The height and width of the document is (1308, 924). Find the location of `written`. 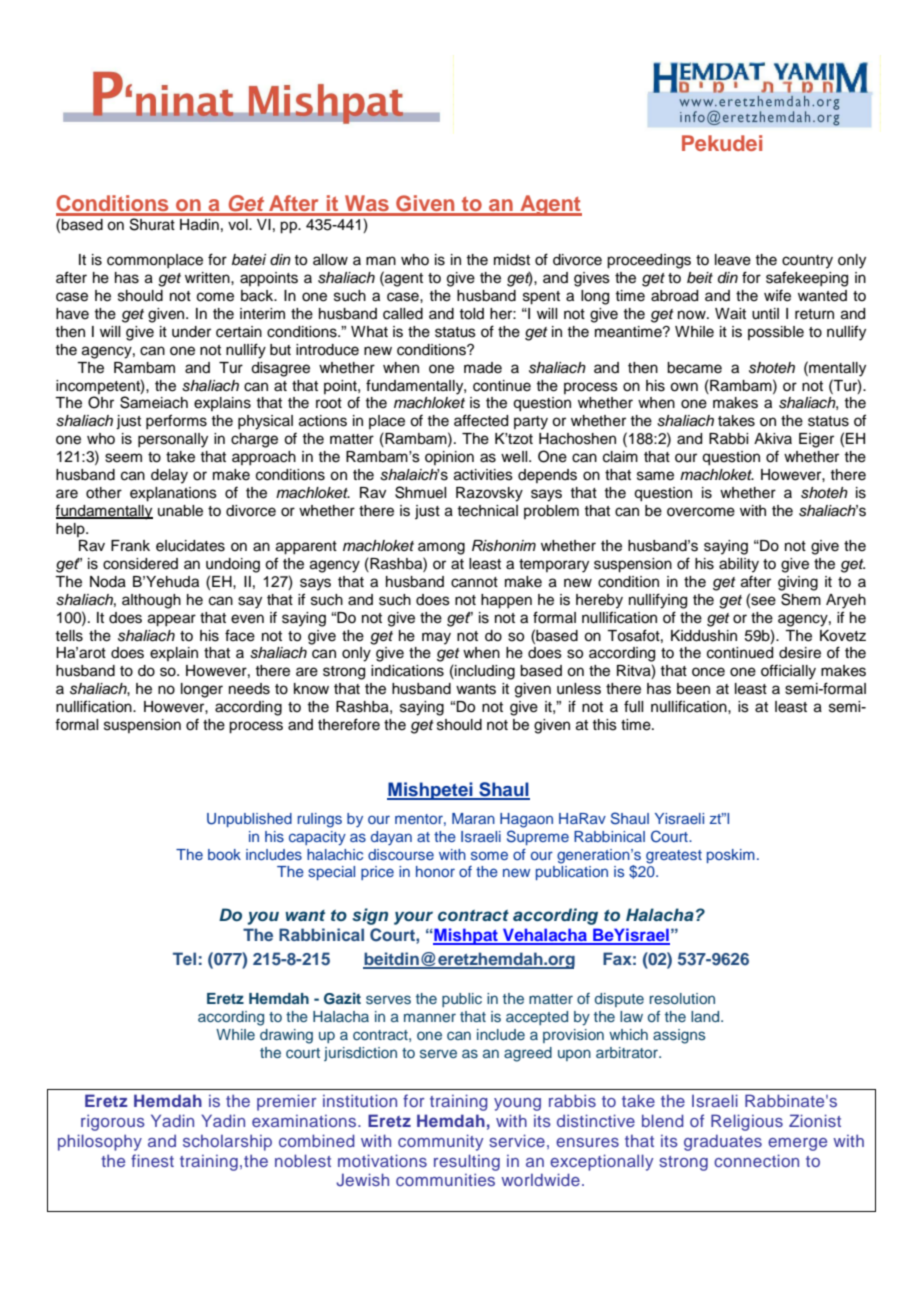

written is located at coordinates (208, 278).
